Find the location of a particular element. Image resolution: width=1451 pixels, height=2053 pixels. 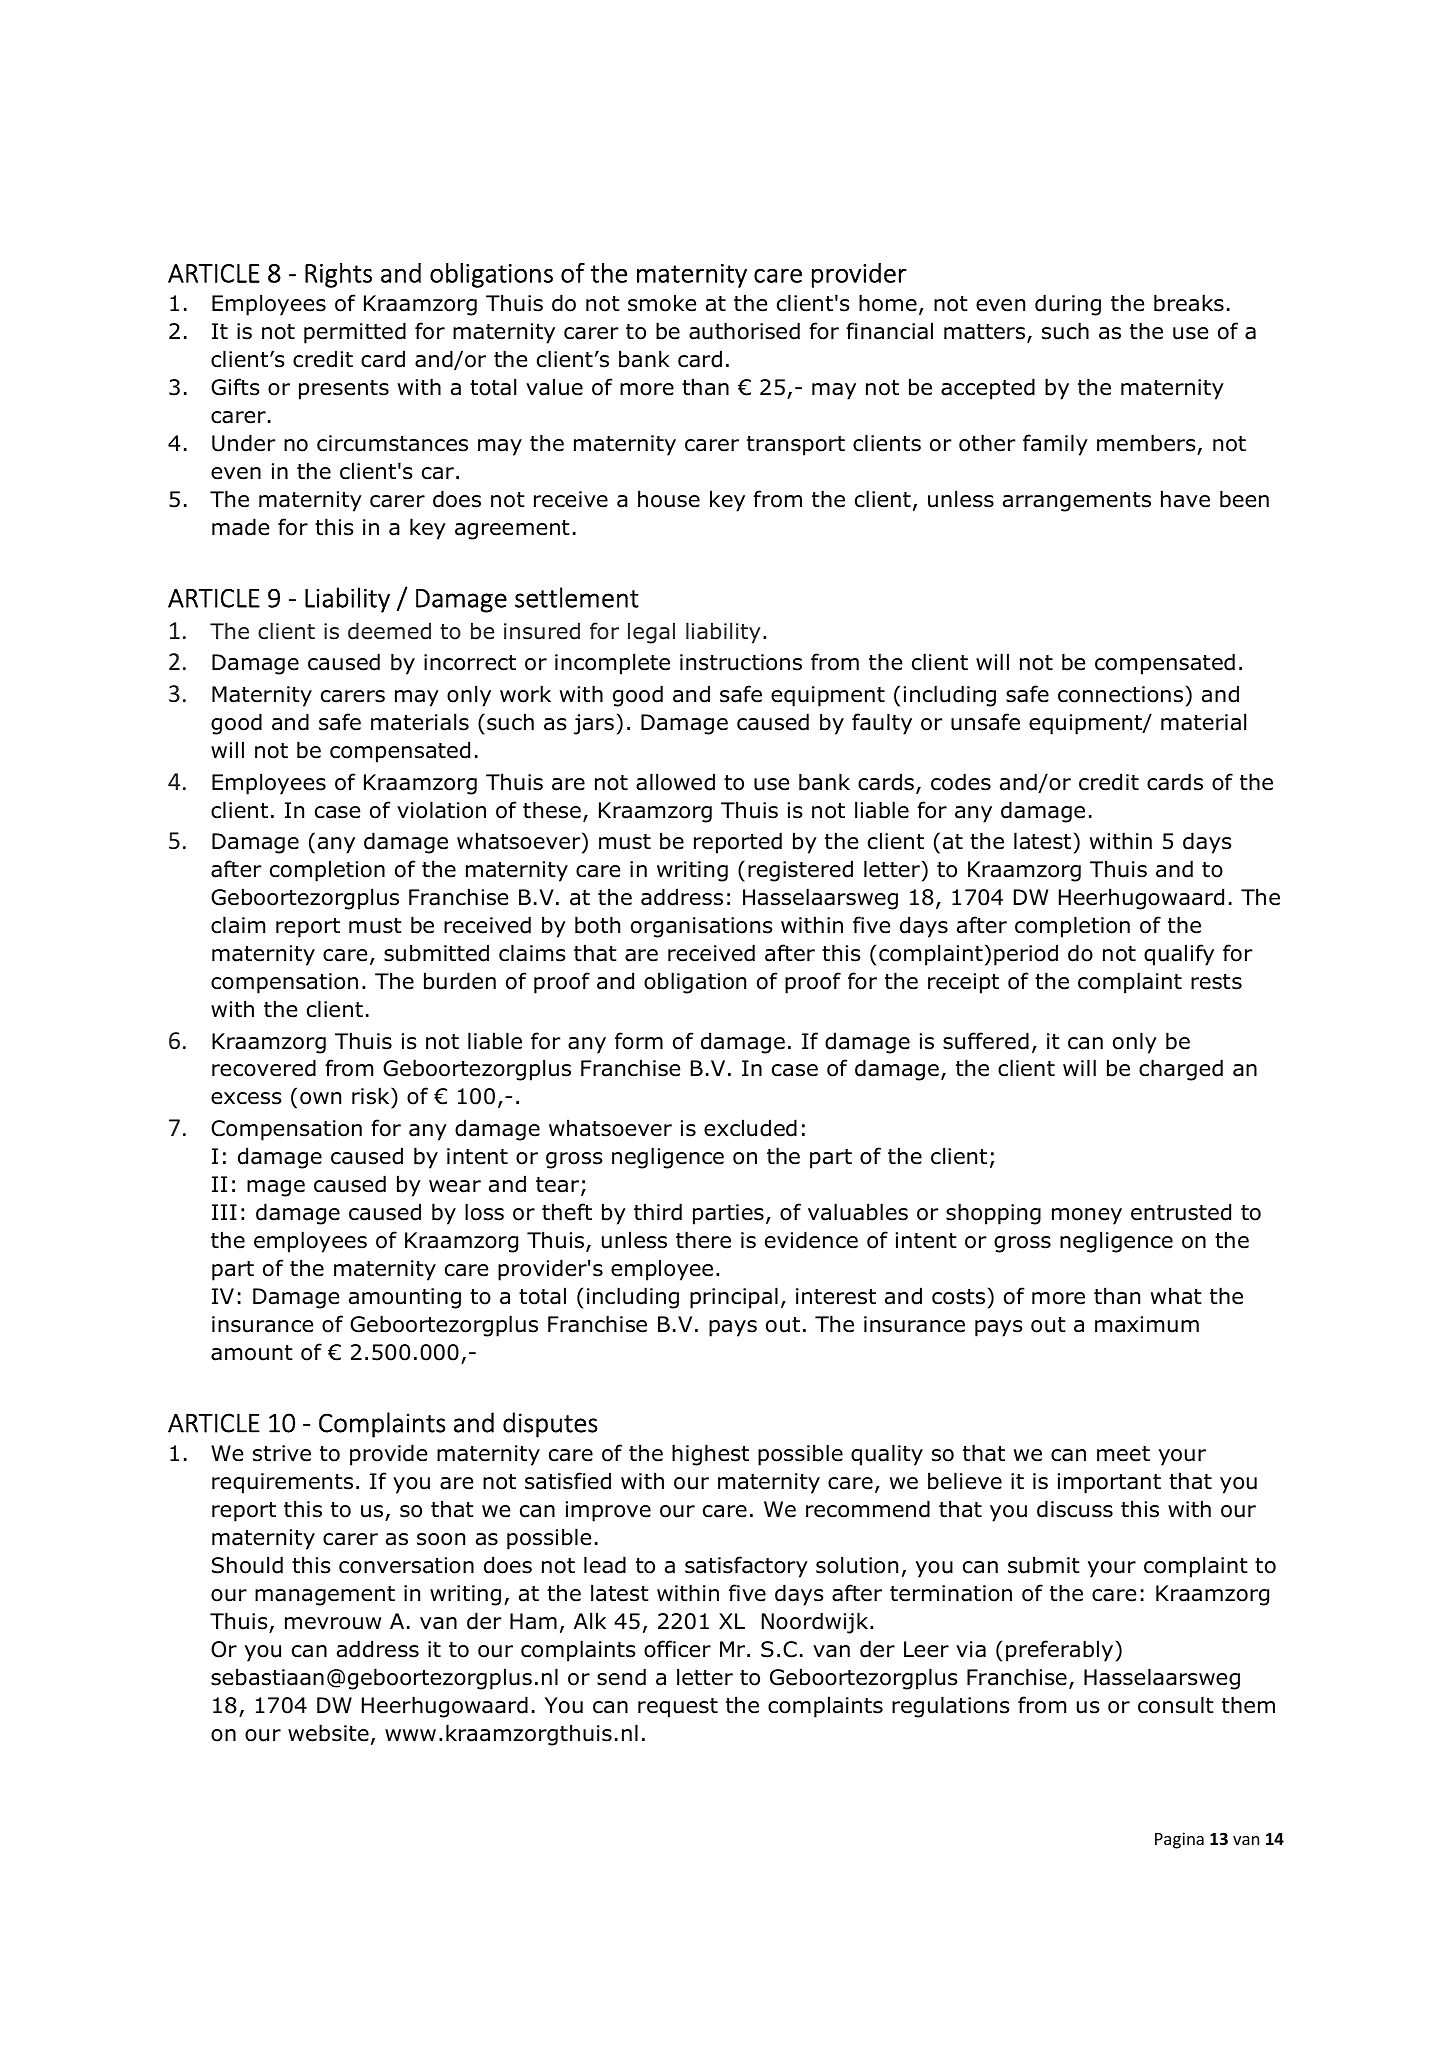

authorised is located at coordinates (744, 331).
